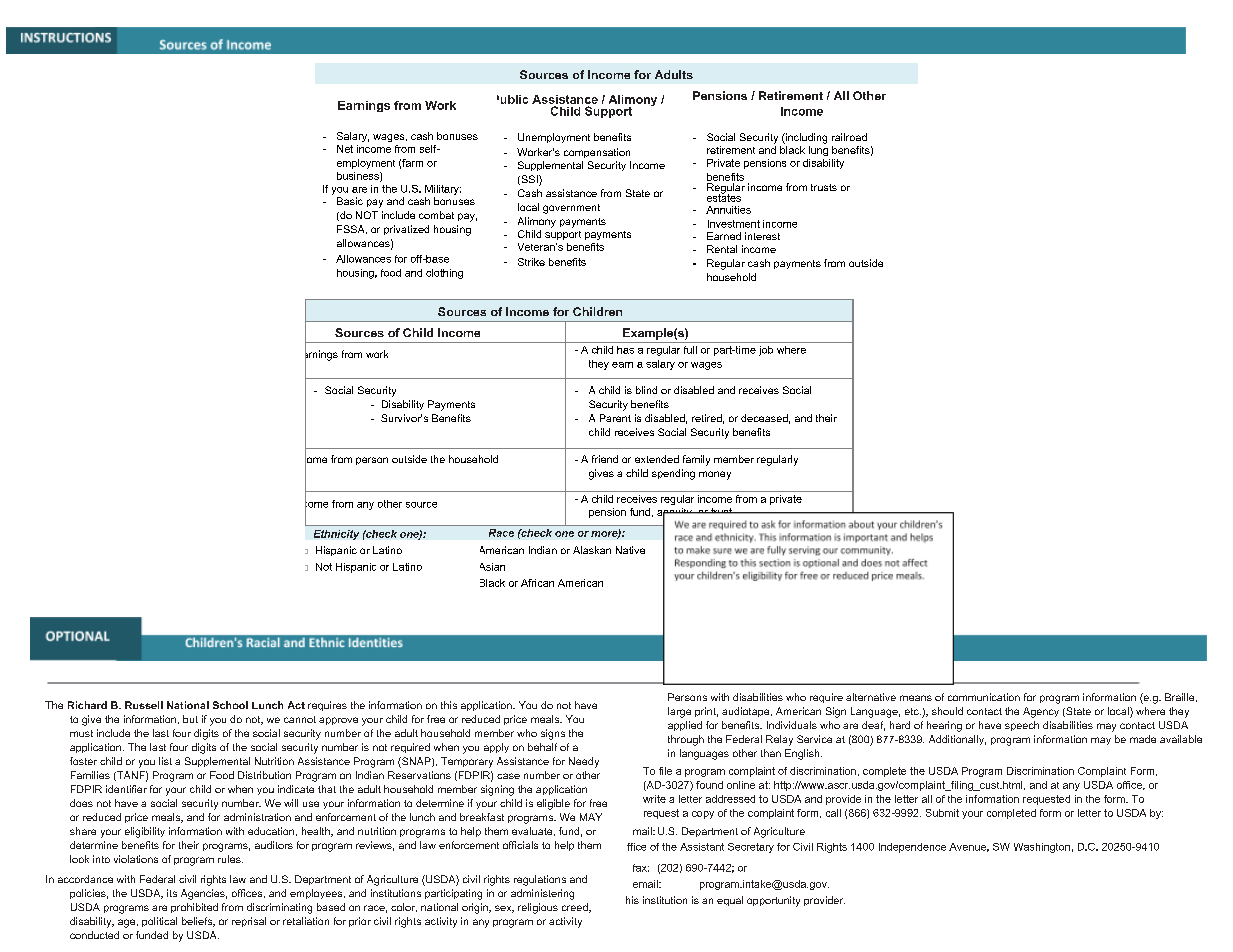 This screenshot has width=1233, height=952. I want to click on clothing, so click(444, 274).
